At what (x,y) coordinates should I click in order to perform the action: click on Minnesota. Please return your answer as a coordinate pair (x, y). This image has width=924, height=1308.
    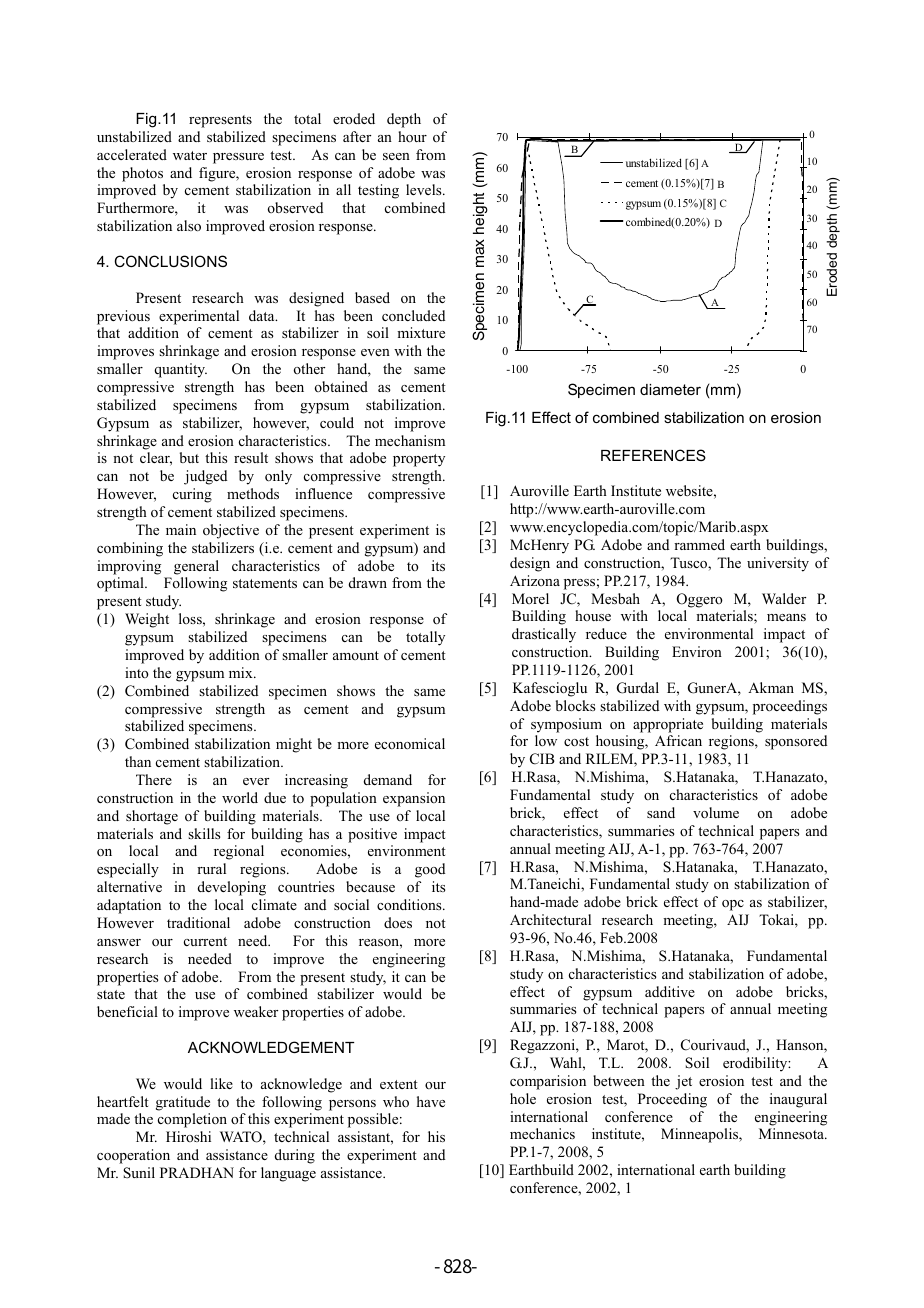
    Looking at the image, I should click on (792, 1134).
